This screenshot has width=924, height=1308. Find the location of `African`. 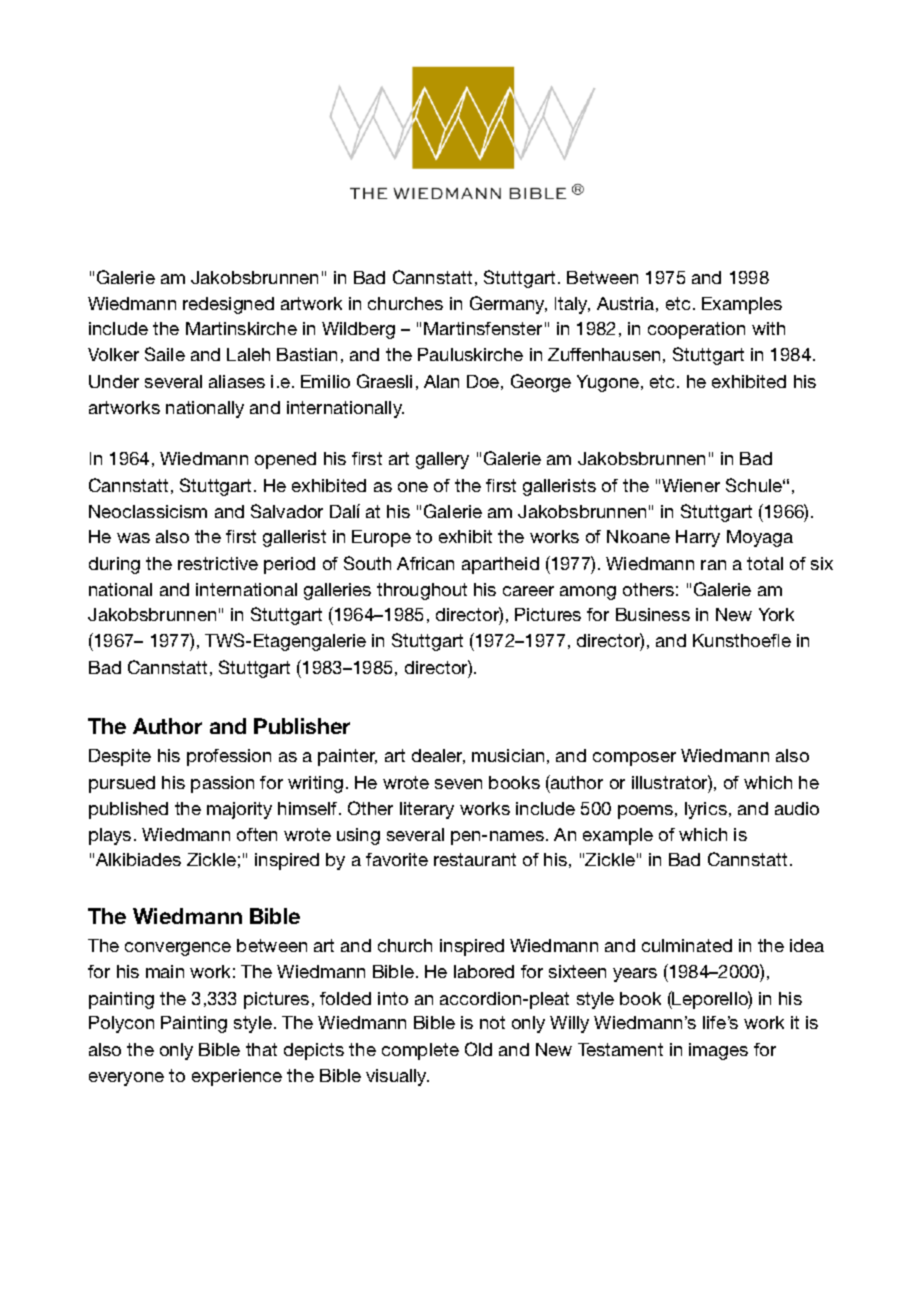

African is located at coordinates (425, 563).
